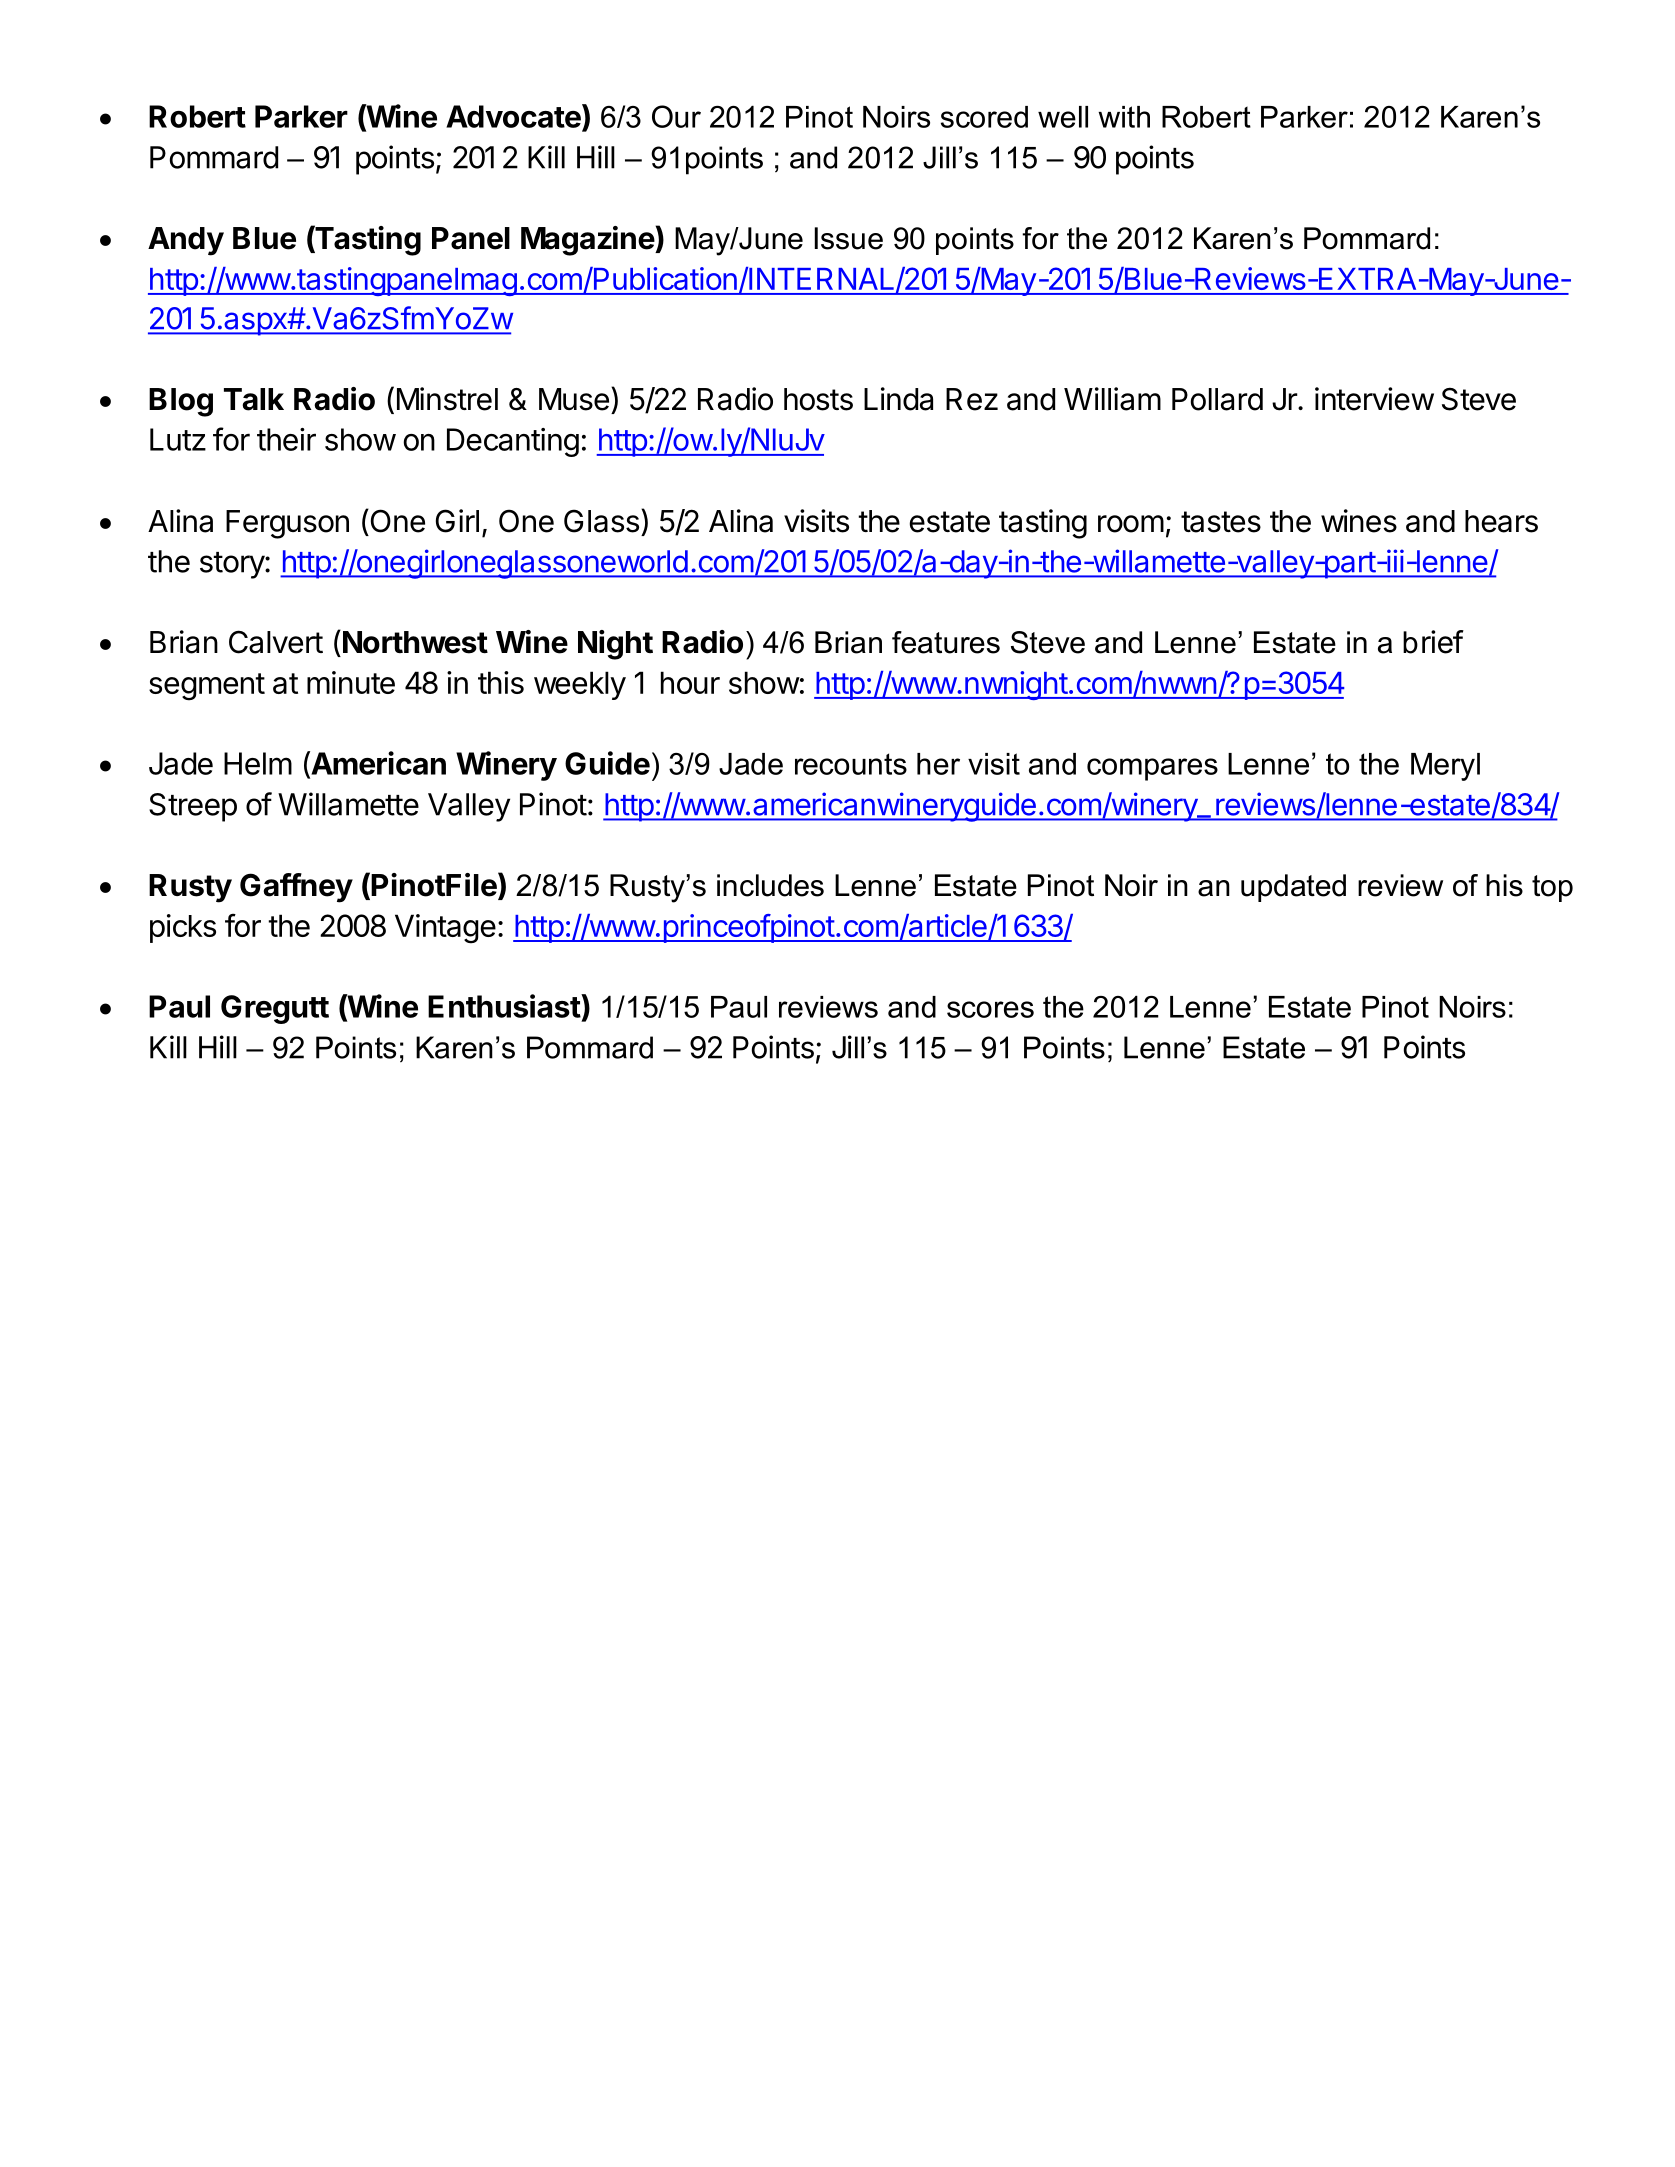 Image resolution: width=1675 pixels, height=2167 pixels. Describe the element at coordinates (505, 1006) in the document. I see `Enthusiast` at that location.
